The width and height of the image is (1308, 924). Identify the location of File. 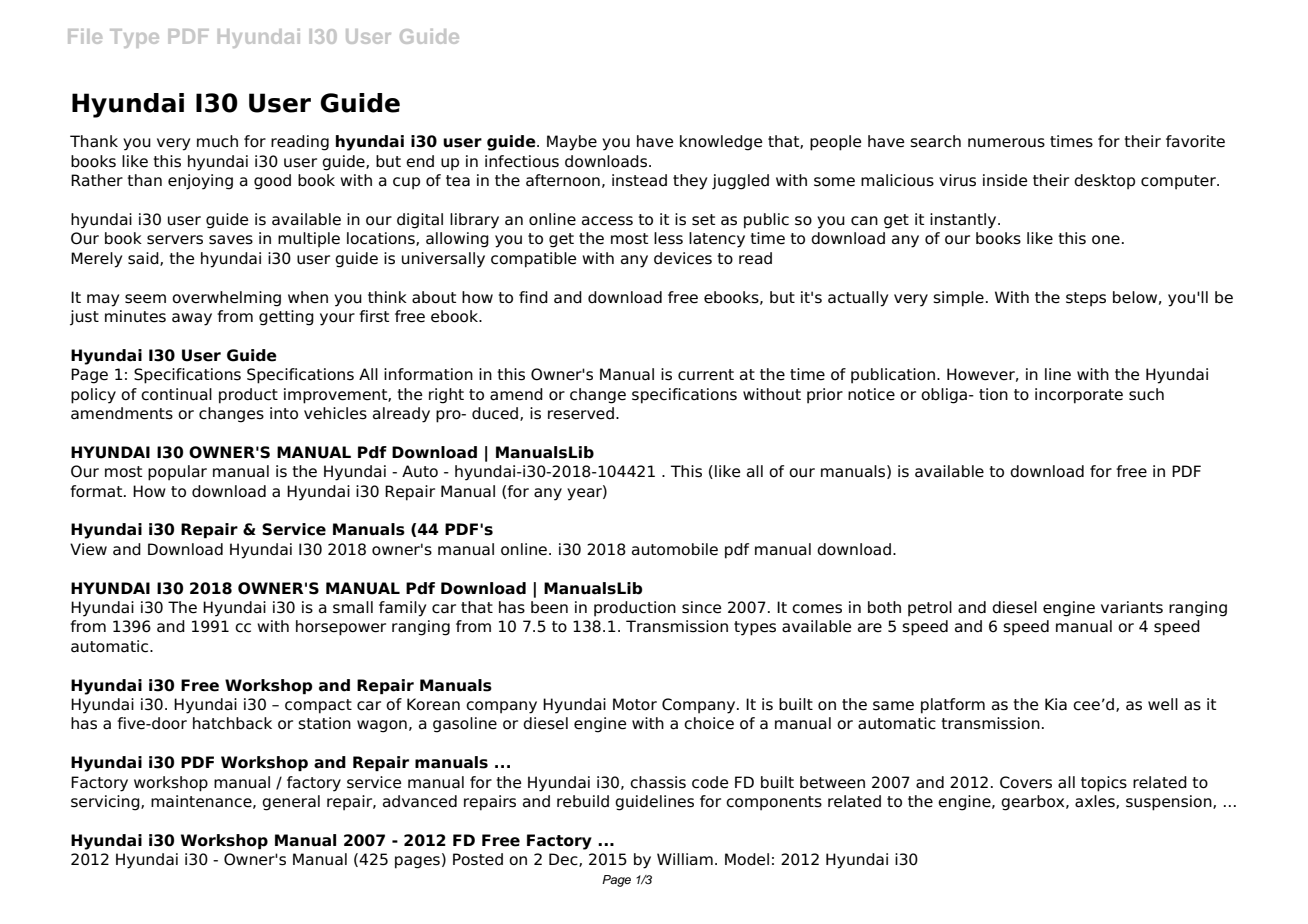
(85, 36).
